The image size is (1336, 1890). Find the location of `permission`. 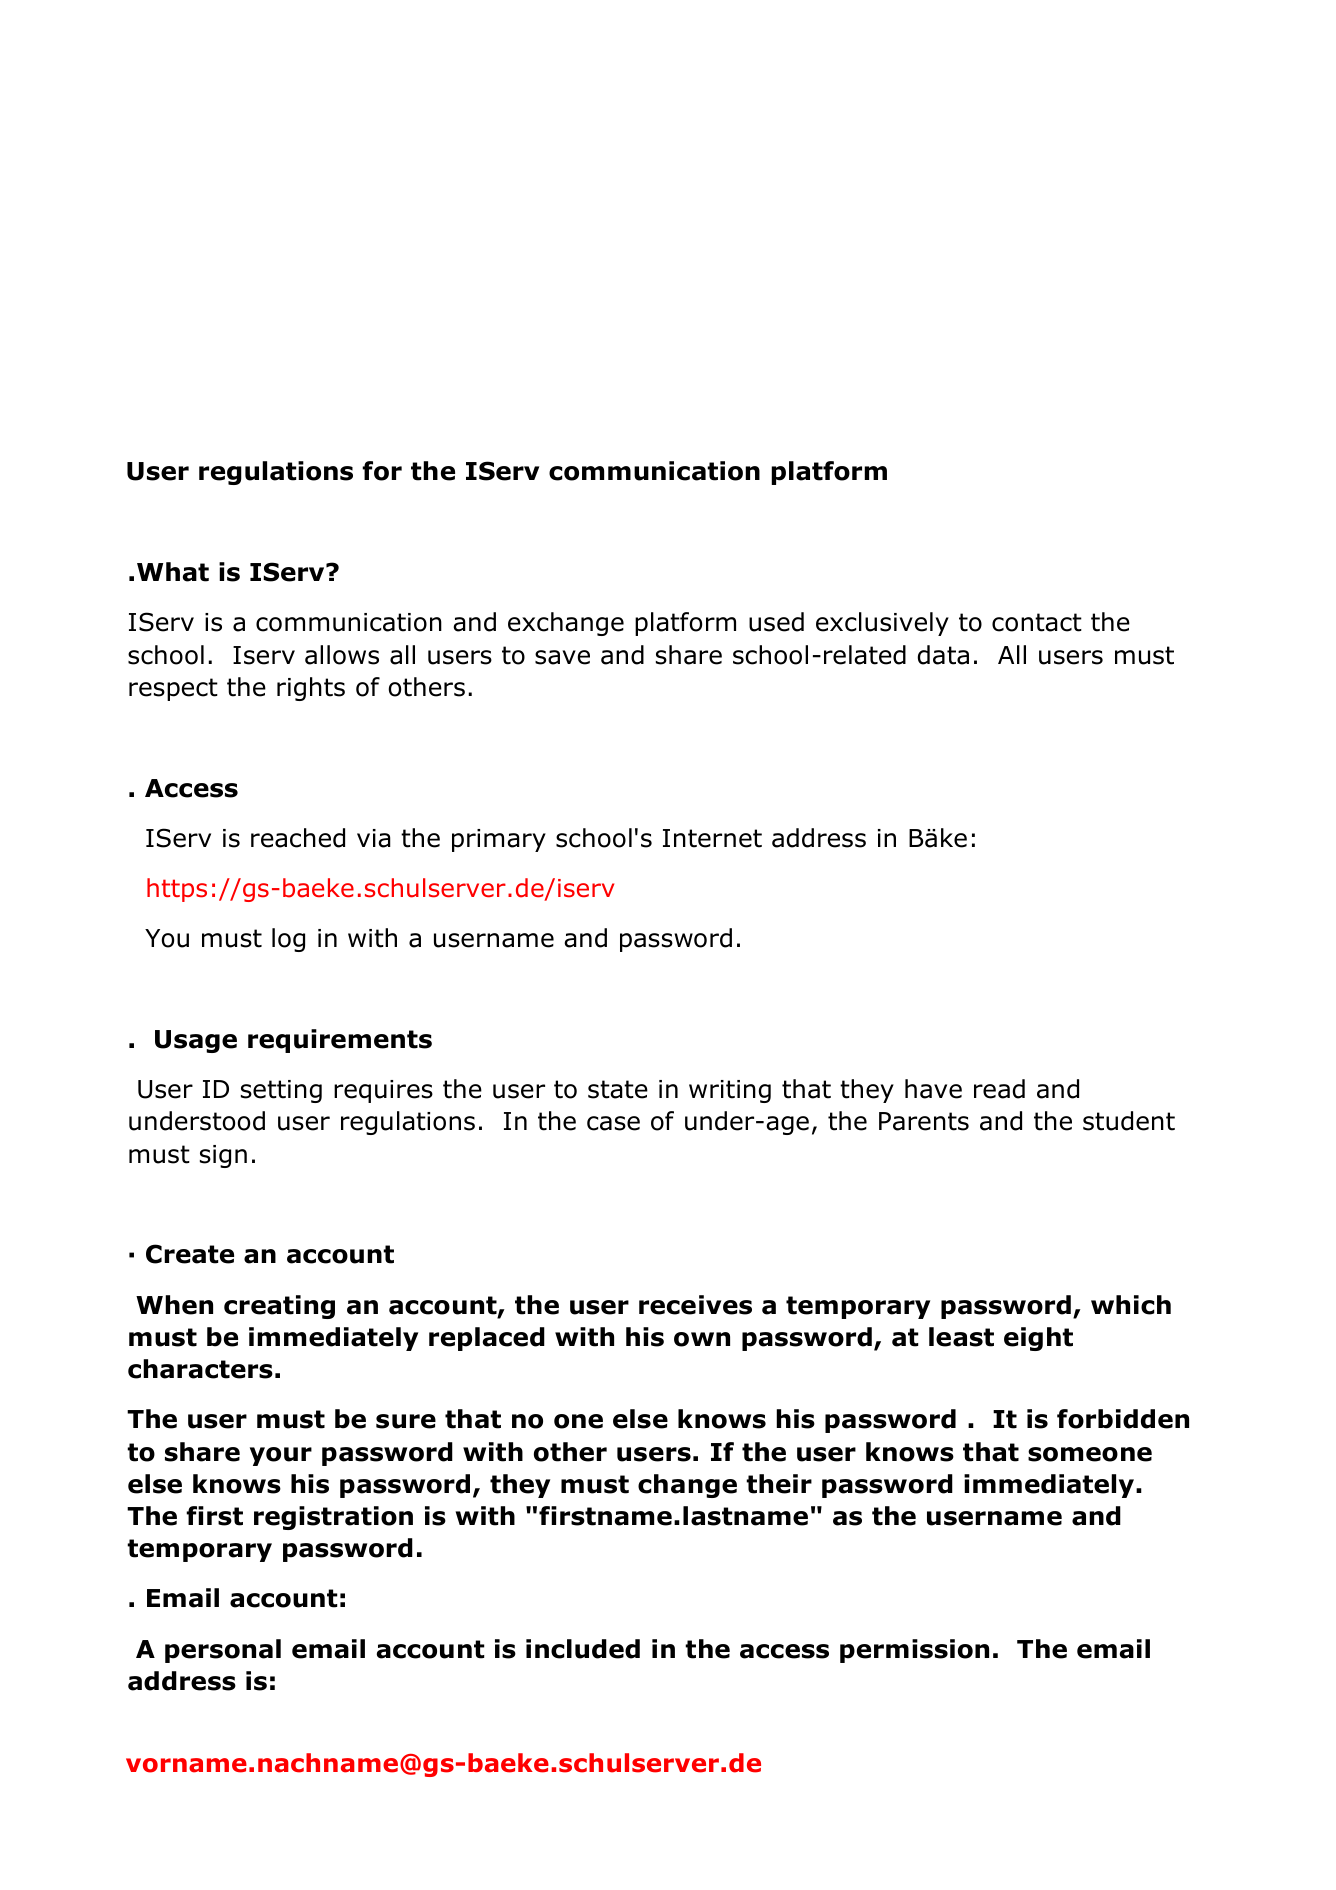

permission is located at coordinates (914, 1651).
